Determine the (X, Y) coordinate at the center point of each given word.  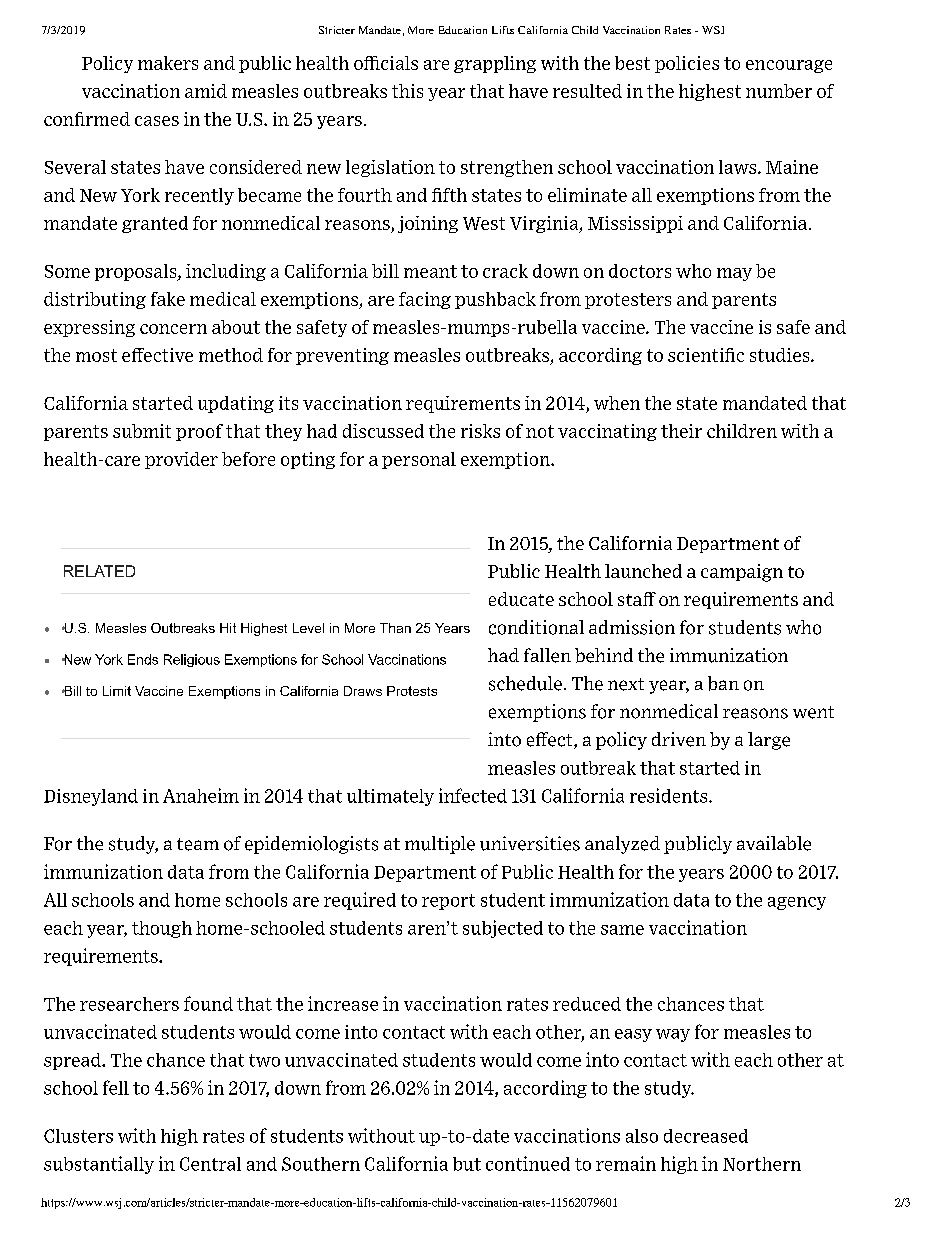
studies (781, 355)
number (779, 91)
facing (425, 300)
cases (157, 121)
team (198, 844)
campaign (742, 573)
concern (173, 329)
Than (395, 628)
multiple (440, 845)
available (774, 843)
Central (210, 1164)
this (407, 91)
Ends (143, 659)
